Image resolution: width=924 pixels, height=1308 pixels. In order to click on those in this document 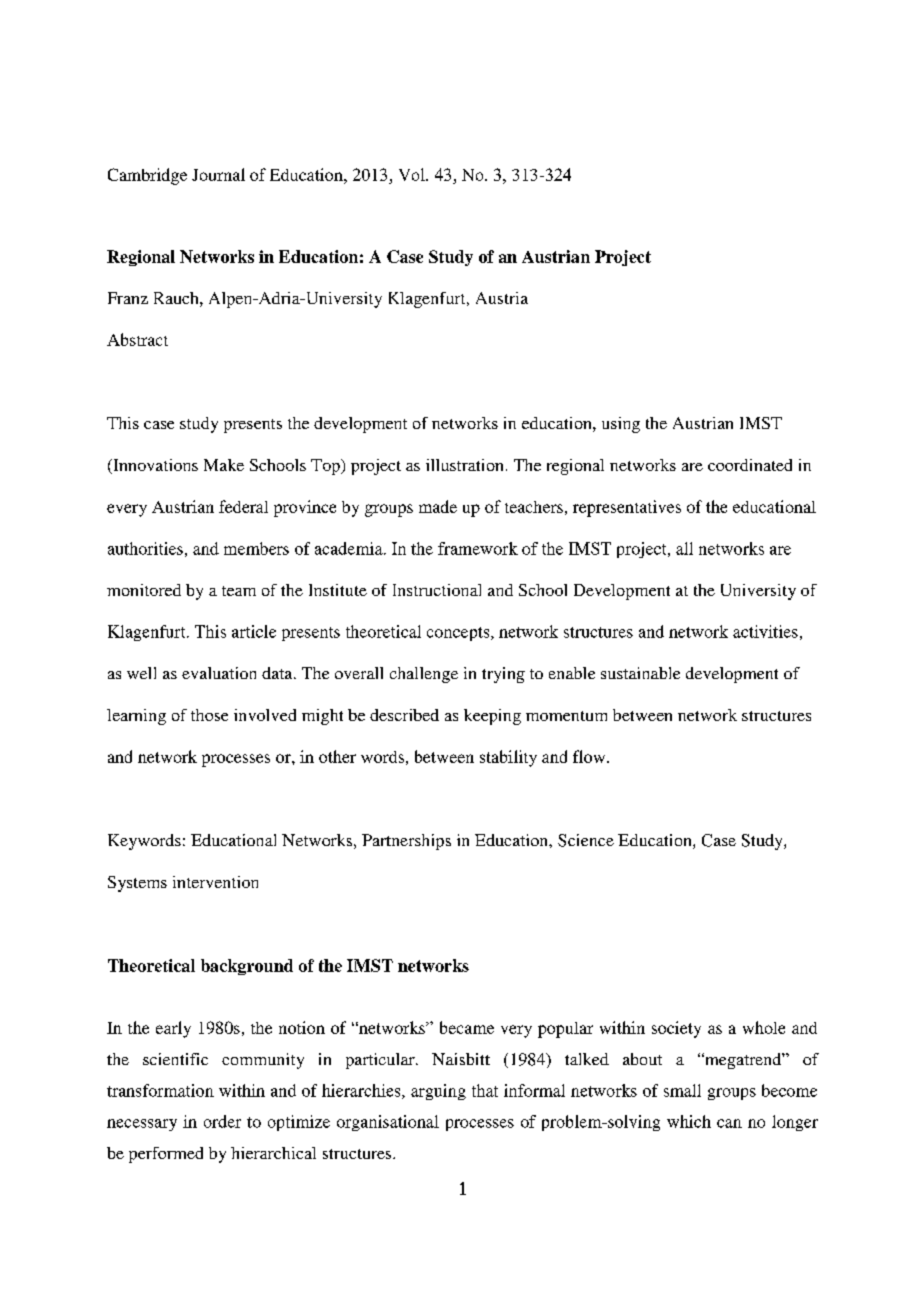, I will do `click(209, 715)`.
